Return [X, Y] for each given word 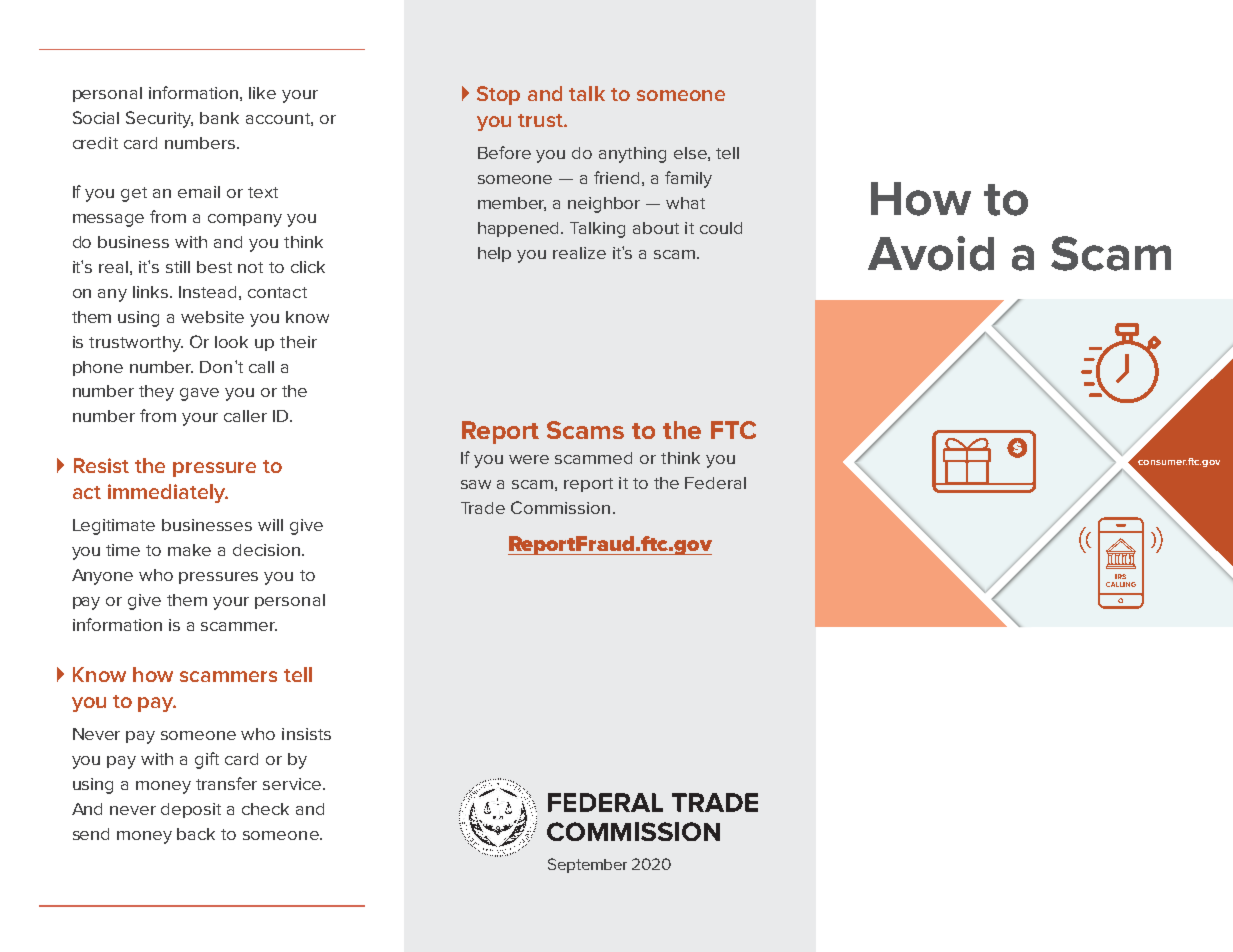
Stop [498, 95]
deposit [191, 810]
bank [219, 118]
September [587, 865]
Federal [715, 483]
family [688, 179]
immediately [168, 493]
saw [476, 484]
